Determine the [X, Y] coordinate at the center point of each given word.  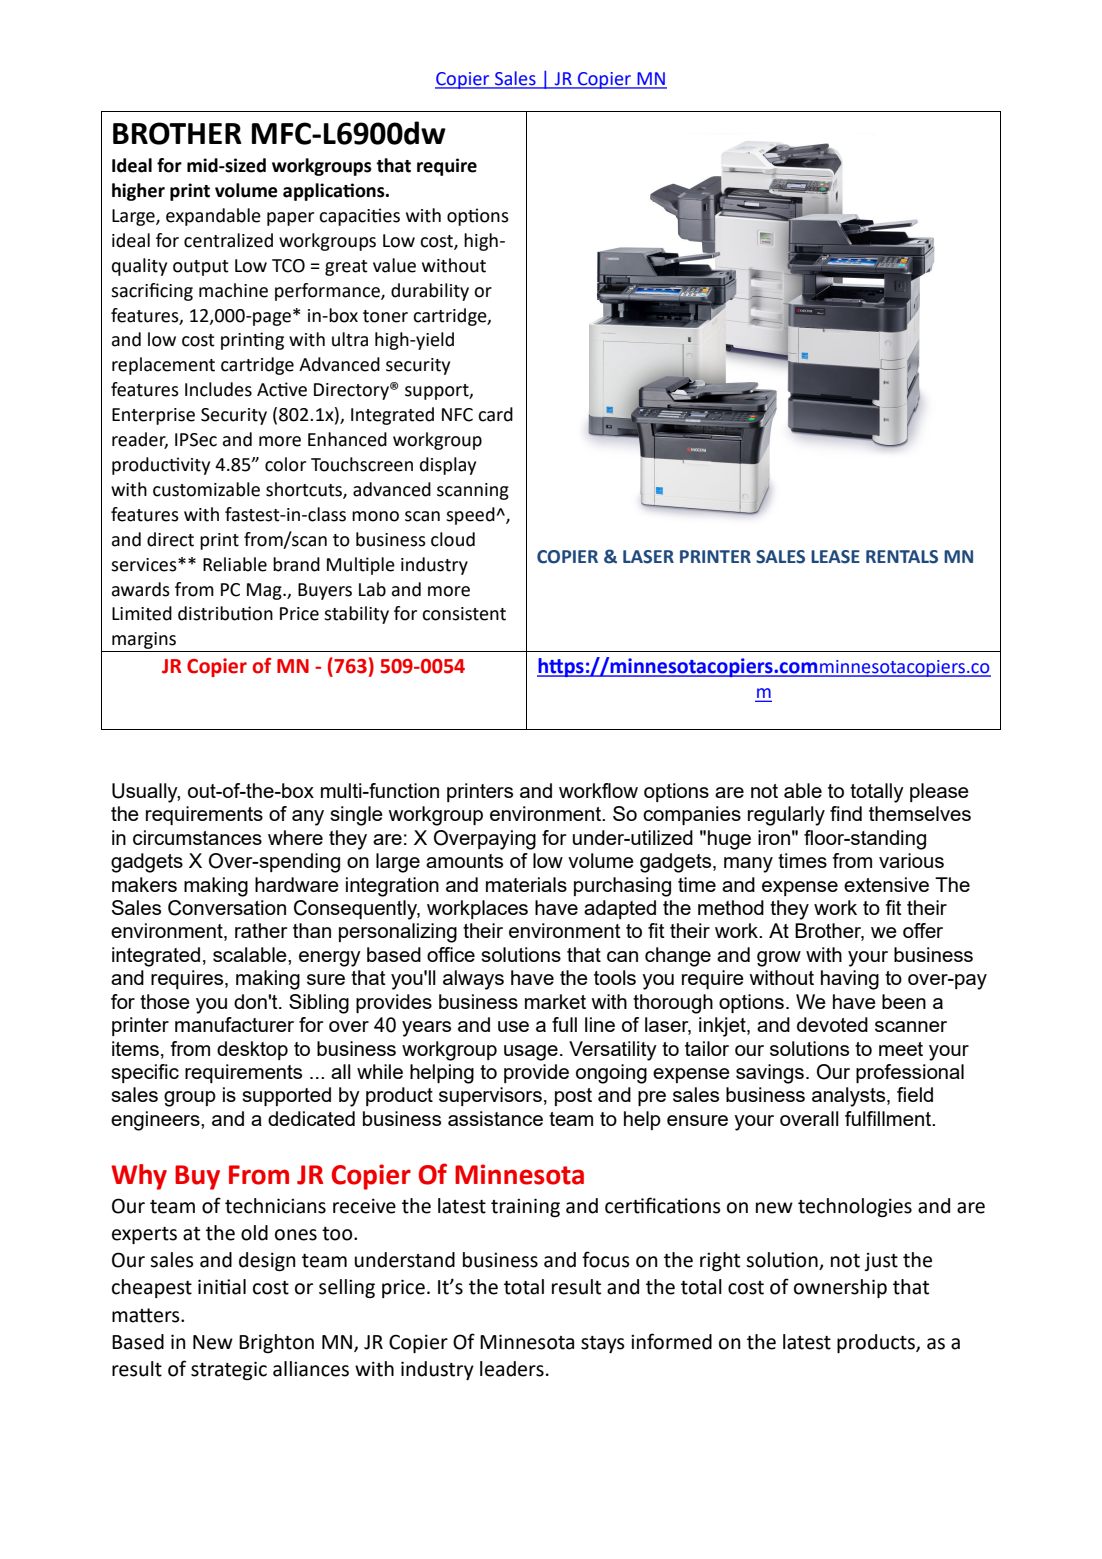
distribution [225, 613]
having [850, 980]
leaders [512, 1369]
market [555, 1001]
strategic [229, 1370]
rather [261, 930]
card [495, 414]
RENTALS [902, 557]
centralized [228, 240]
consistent [464, 614]
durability [430, 292]
